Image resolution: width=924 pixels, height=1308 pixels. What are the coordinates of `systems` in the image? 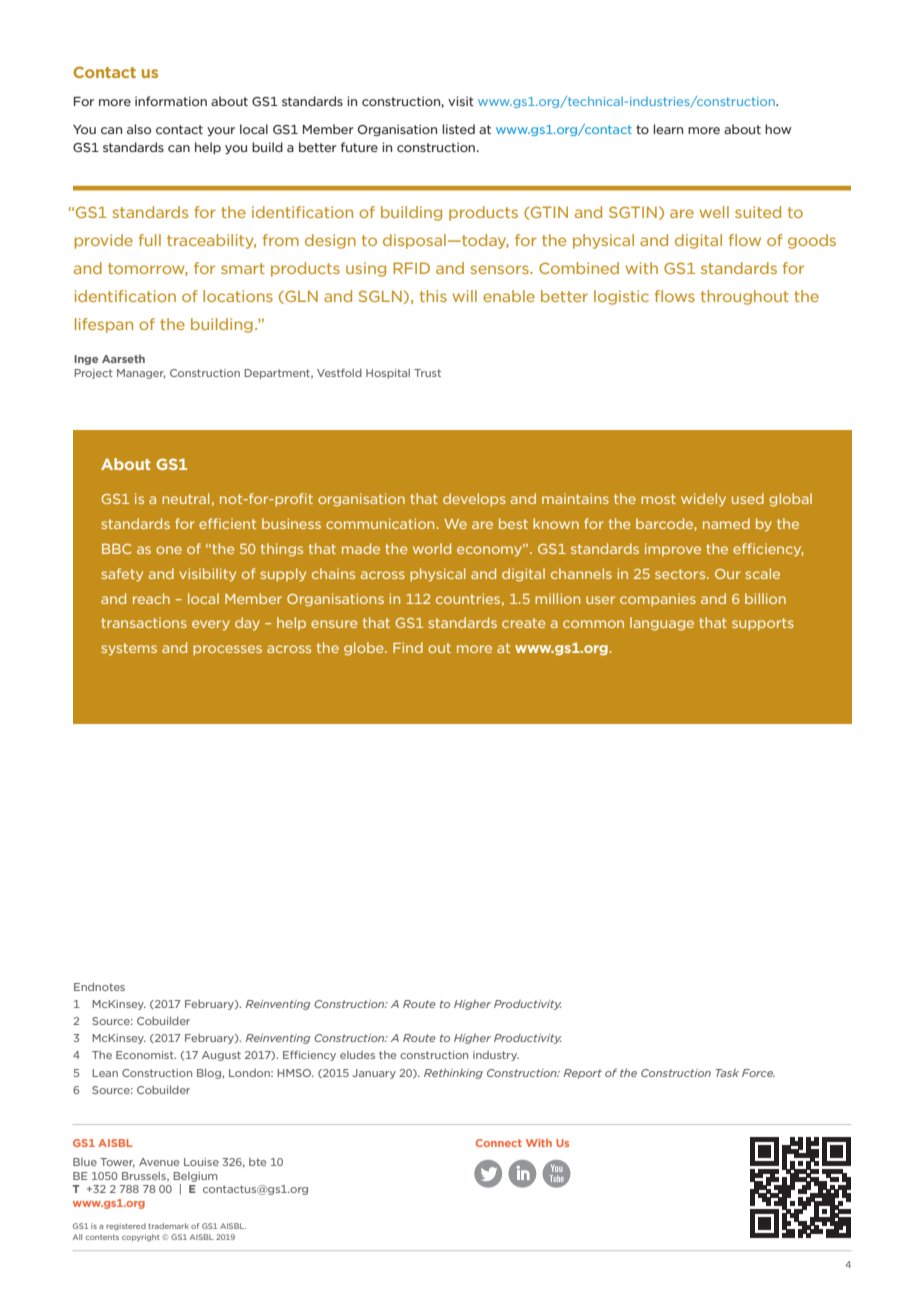 It's located at (129, 649).
